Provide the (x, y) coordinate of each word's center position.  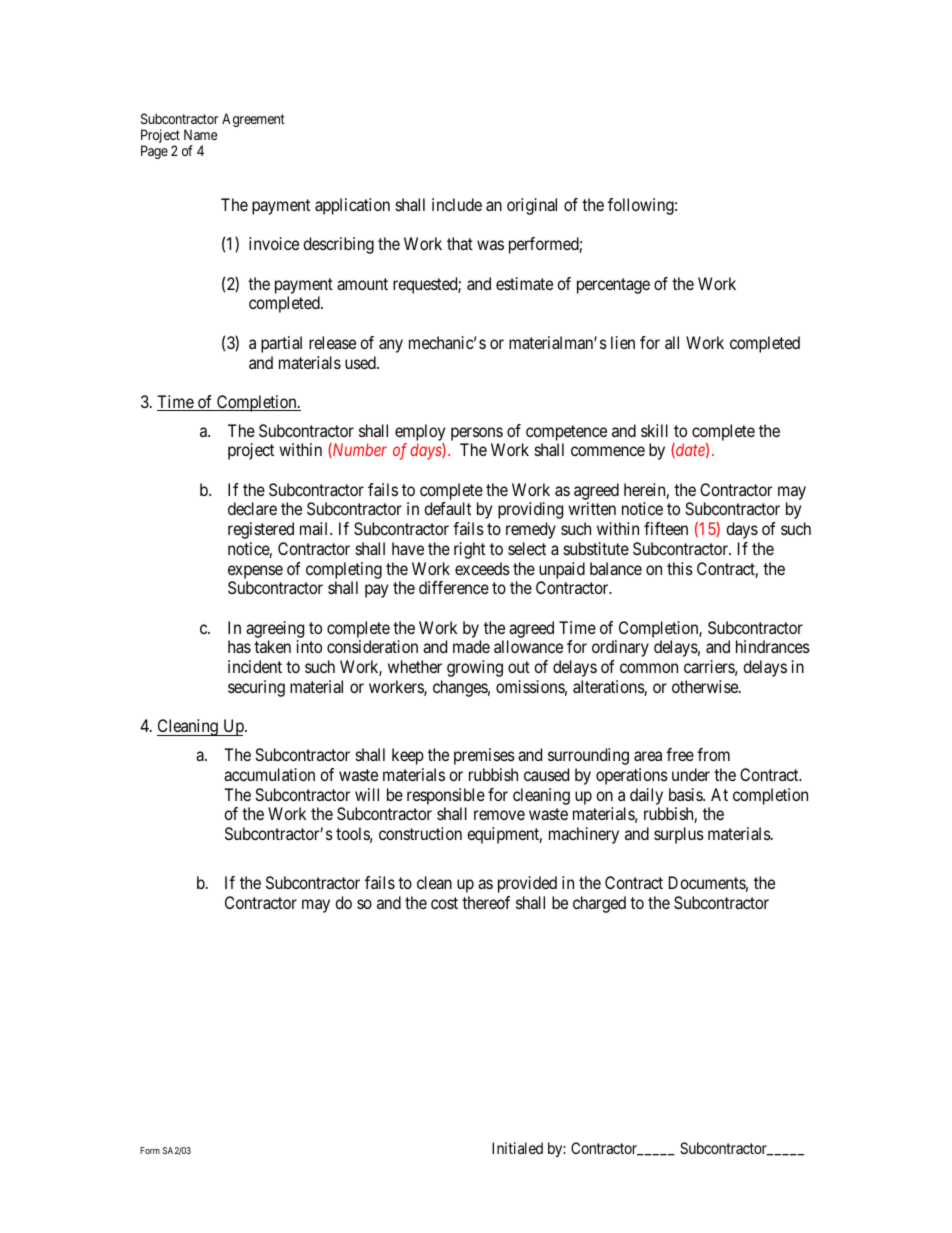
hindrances (773, 646)
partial (281, 344)
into (309, 646)
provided (527, 884)
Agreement (253, 120)
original (532, 206)
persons (477, 435)
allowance (528, 646)
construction (420, 833)
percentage (613, 286)
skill (654, 430)
